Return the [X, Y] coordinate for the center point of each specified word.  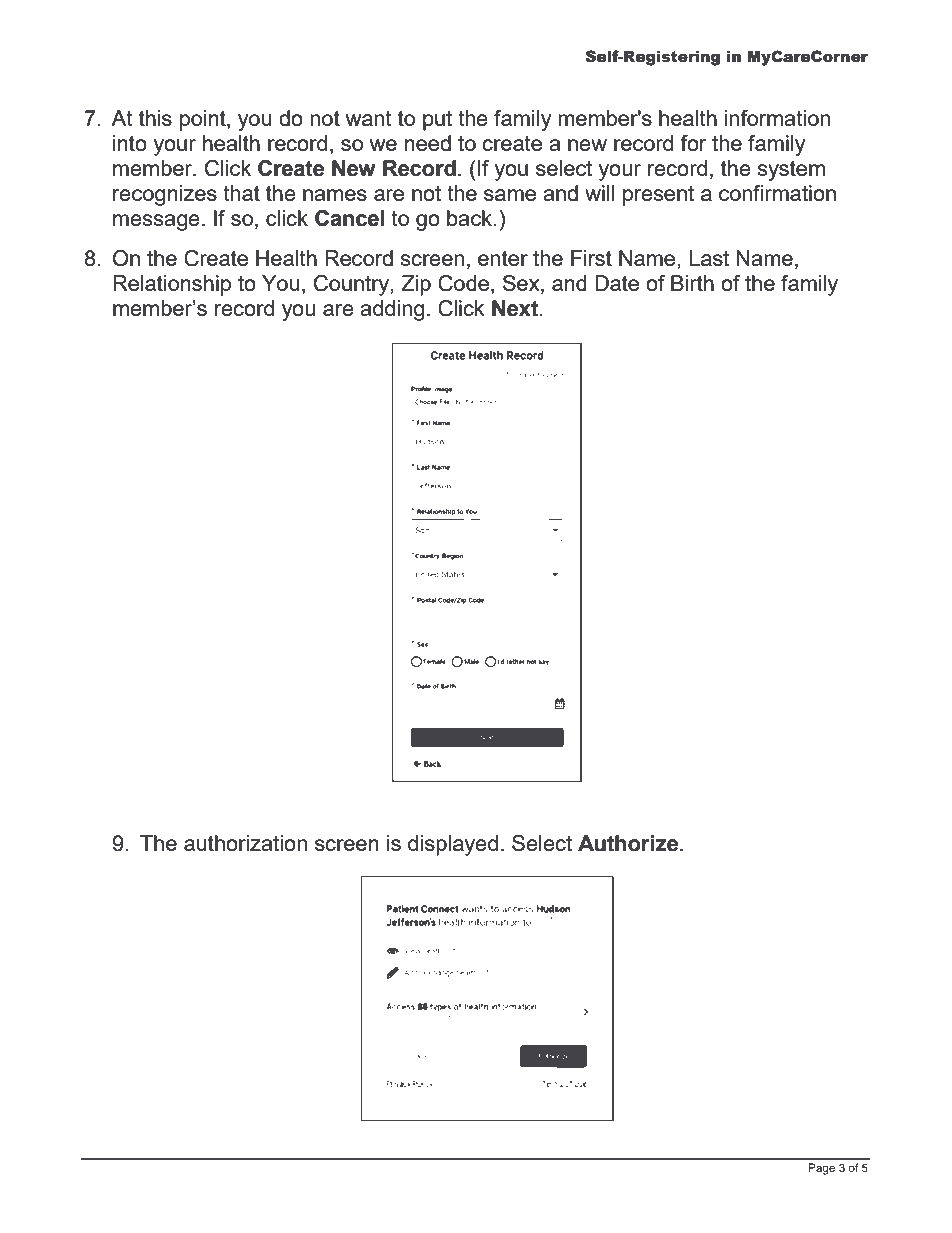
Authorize [629, 843]
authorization [245, 843]
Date [617, 283]
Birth [692, 283]
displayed [453, 845]
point [204, 120]
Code [465, 284]
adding [392, 310]
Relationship [172, 285]
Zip [416, 285]
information [777, 118]
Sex [522, 284]
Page [822, 1169]
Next [516, 308]
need [428, 143]
